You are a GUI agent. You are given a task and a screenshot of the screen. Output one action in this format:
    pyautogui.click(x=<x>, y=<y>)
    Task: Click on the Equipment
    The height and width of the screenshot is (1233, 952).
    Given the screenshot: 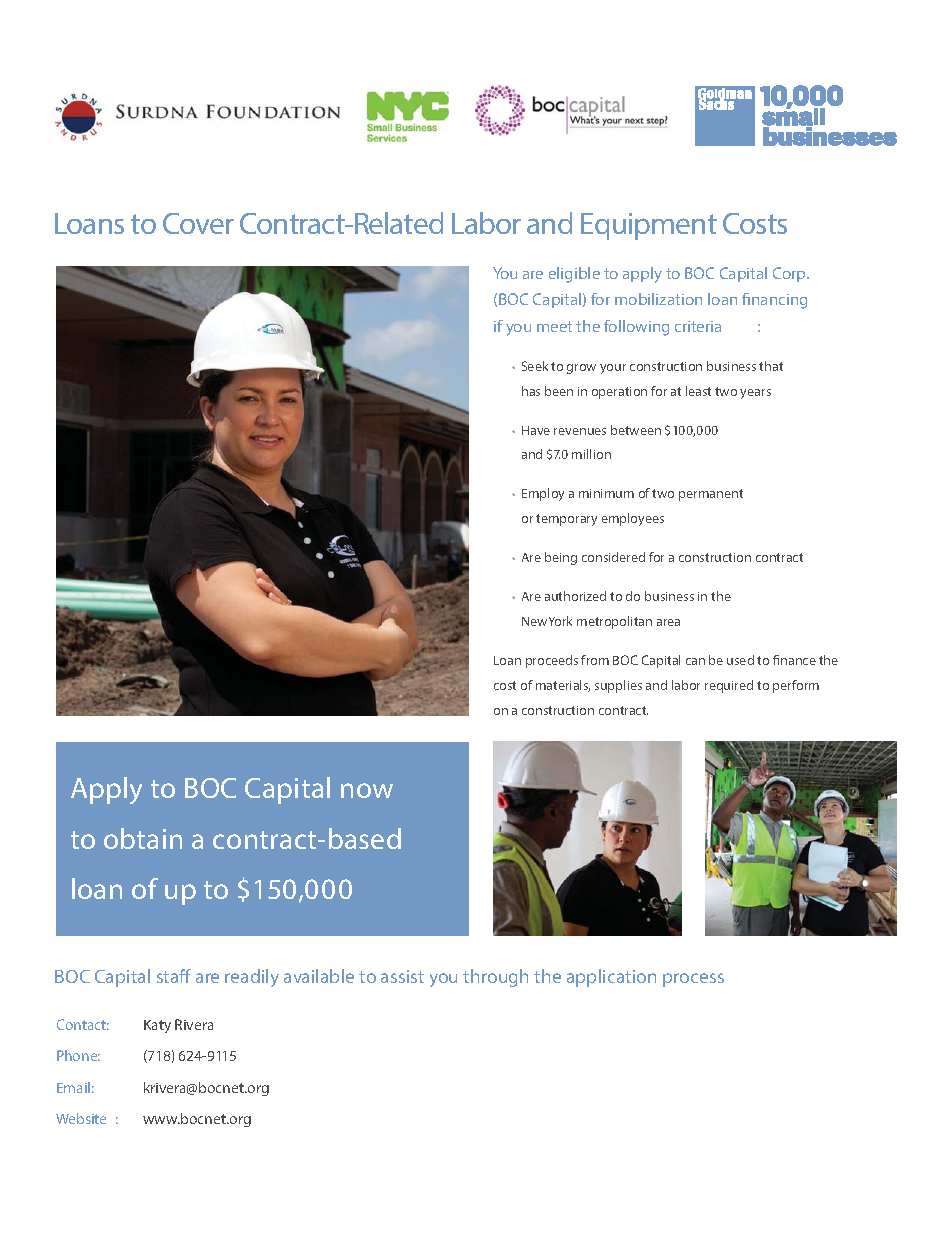 What is the action you would take?
    pyautogui.click(x=649, y=226)
